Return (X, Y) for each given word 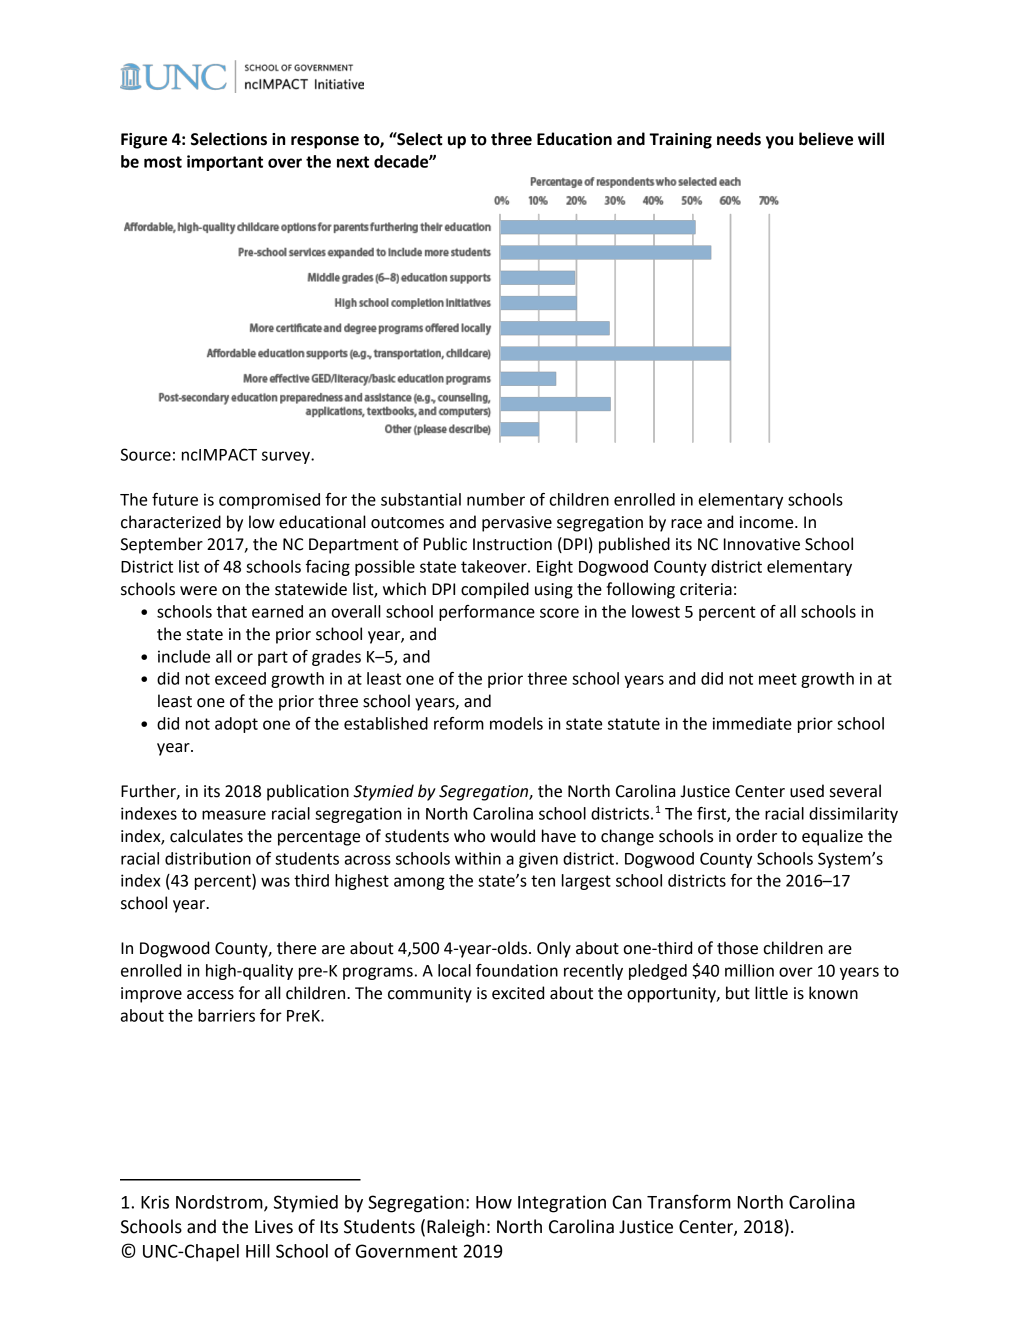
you (779, 142)
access (210, 995)
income (768, 522)
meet (778, 679)
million (749, 970)
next (353, 162)
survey (287, 457)
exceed (240, 678)
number (496, 499)
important (225, 163)
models (516, 723)
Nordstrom (220, 1203)
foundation (517, 970)
